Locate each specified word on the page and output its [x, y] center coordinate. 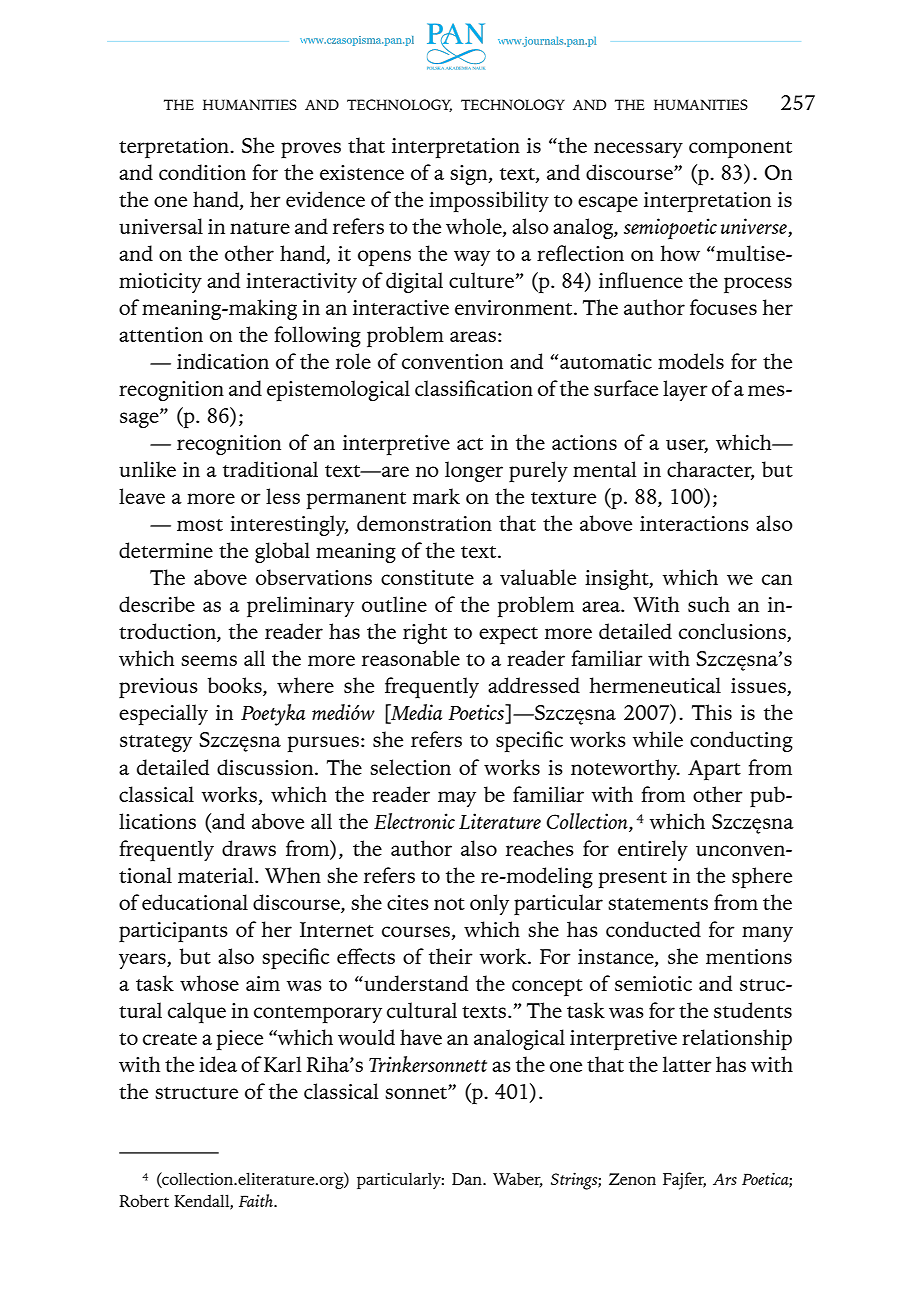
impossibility [489, 201]
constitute [427, 577]
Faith [257, 1200]
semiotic [653, 983]
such [709, 604]
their [451, 956]
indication [223, 361]
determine [166, 550]
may [457, 799]
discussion [266, 767]
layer [685, 390]
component [740, 149]
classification [474, 388]
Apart [714, 770]
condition [202, 172]
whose [209, 983]
